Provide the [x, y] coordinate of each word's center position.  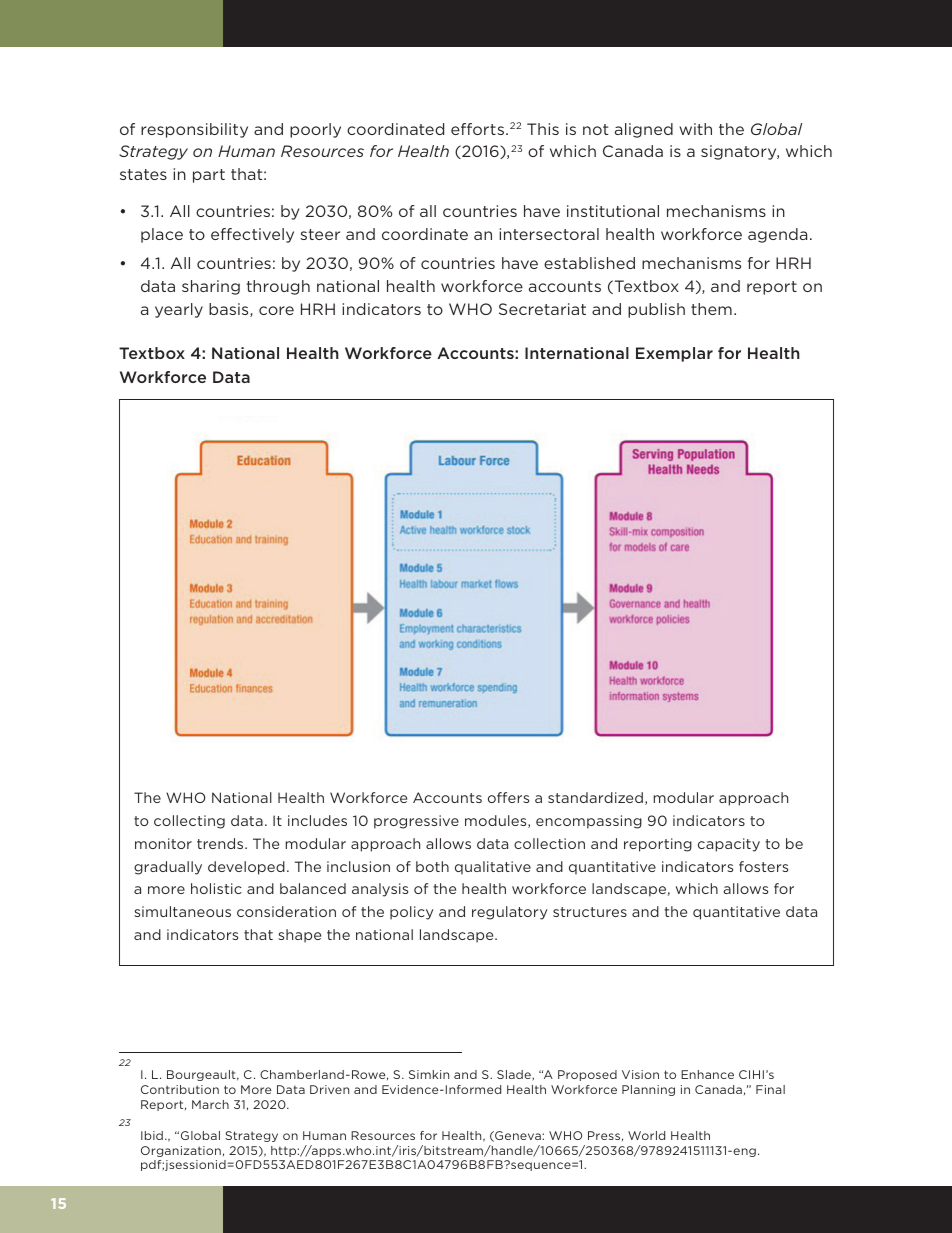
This [543, 129]
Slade [515, 1075]
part [209, 176]
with [695, 129]
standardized [595, 797]
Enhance [707, 1074]
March [210, 1104]
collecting [189, 822]
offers [508, 797]
